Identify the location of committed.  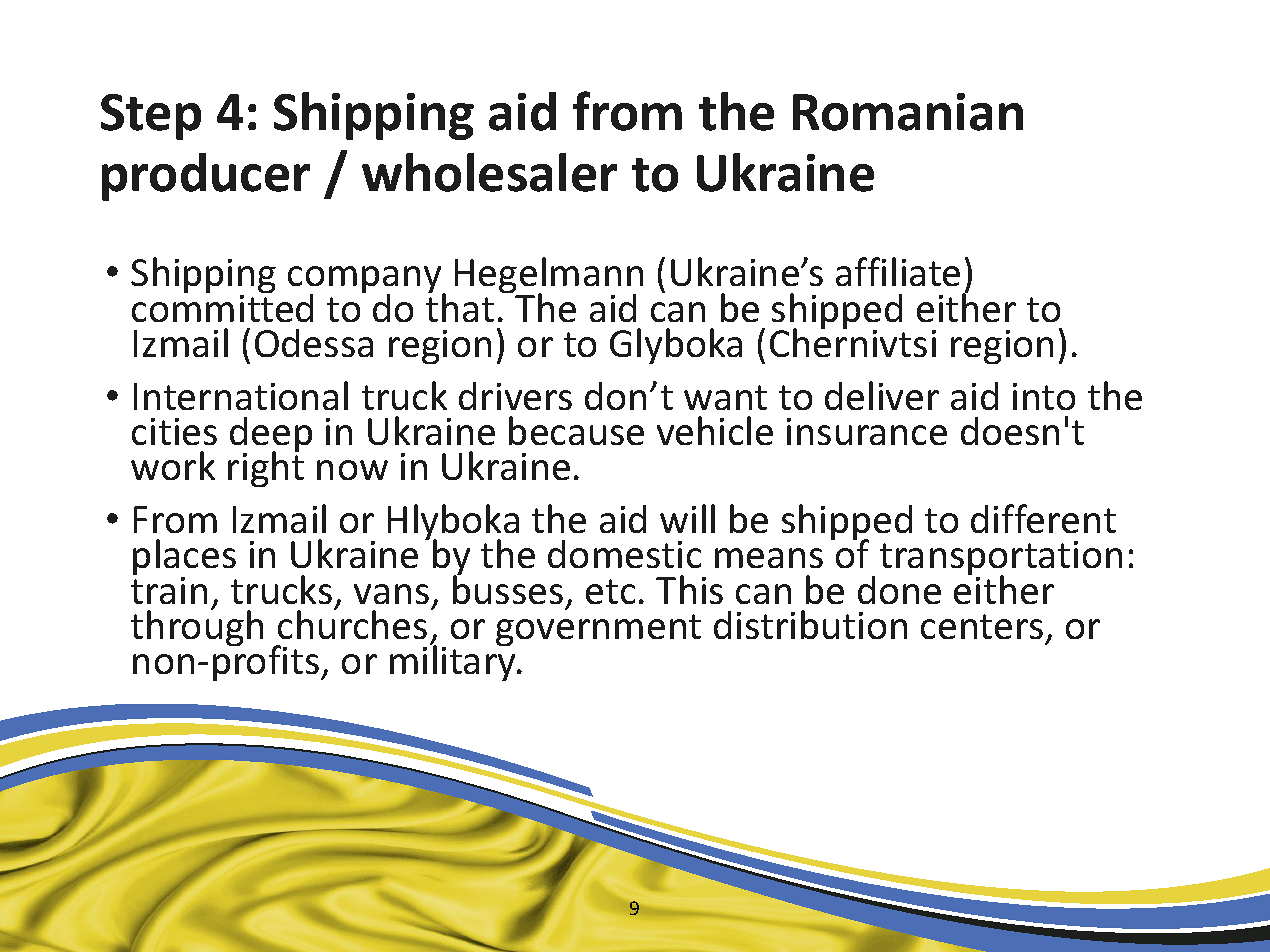
(222, 306).
